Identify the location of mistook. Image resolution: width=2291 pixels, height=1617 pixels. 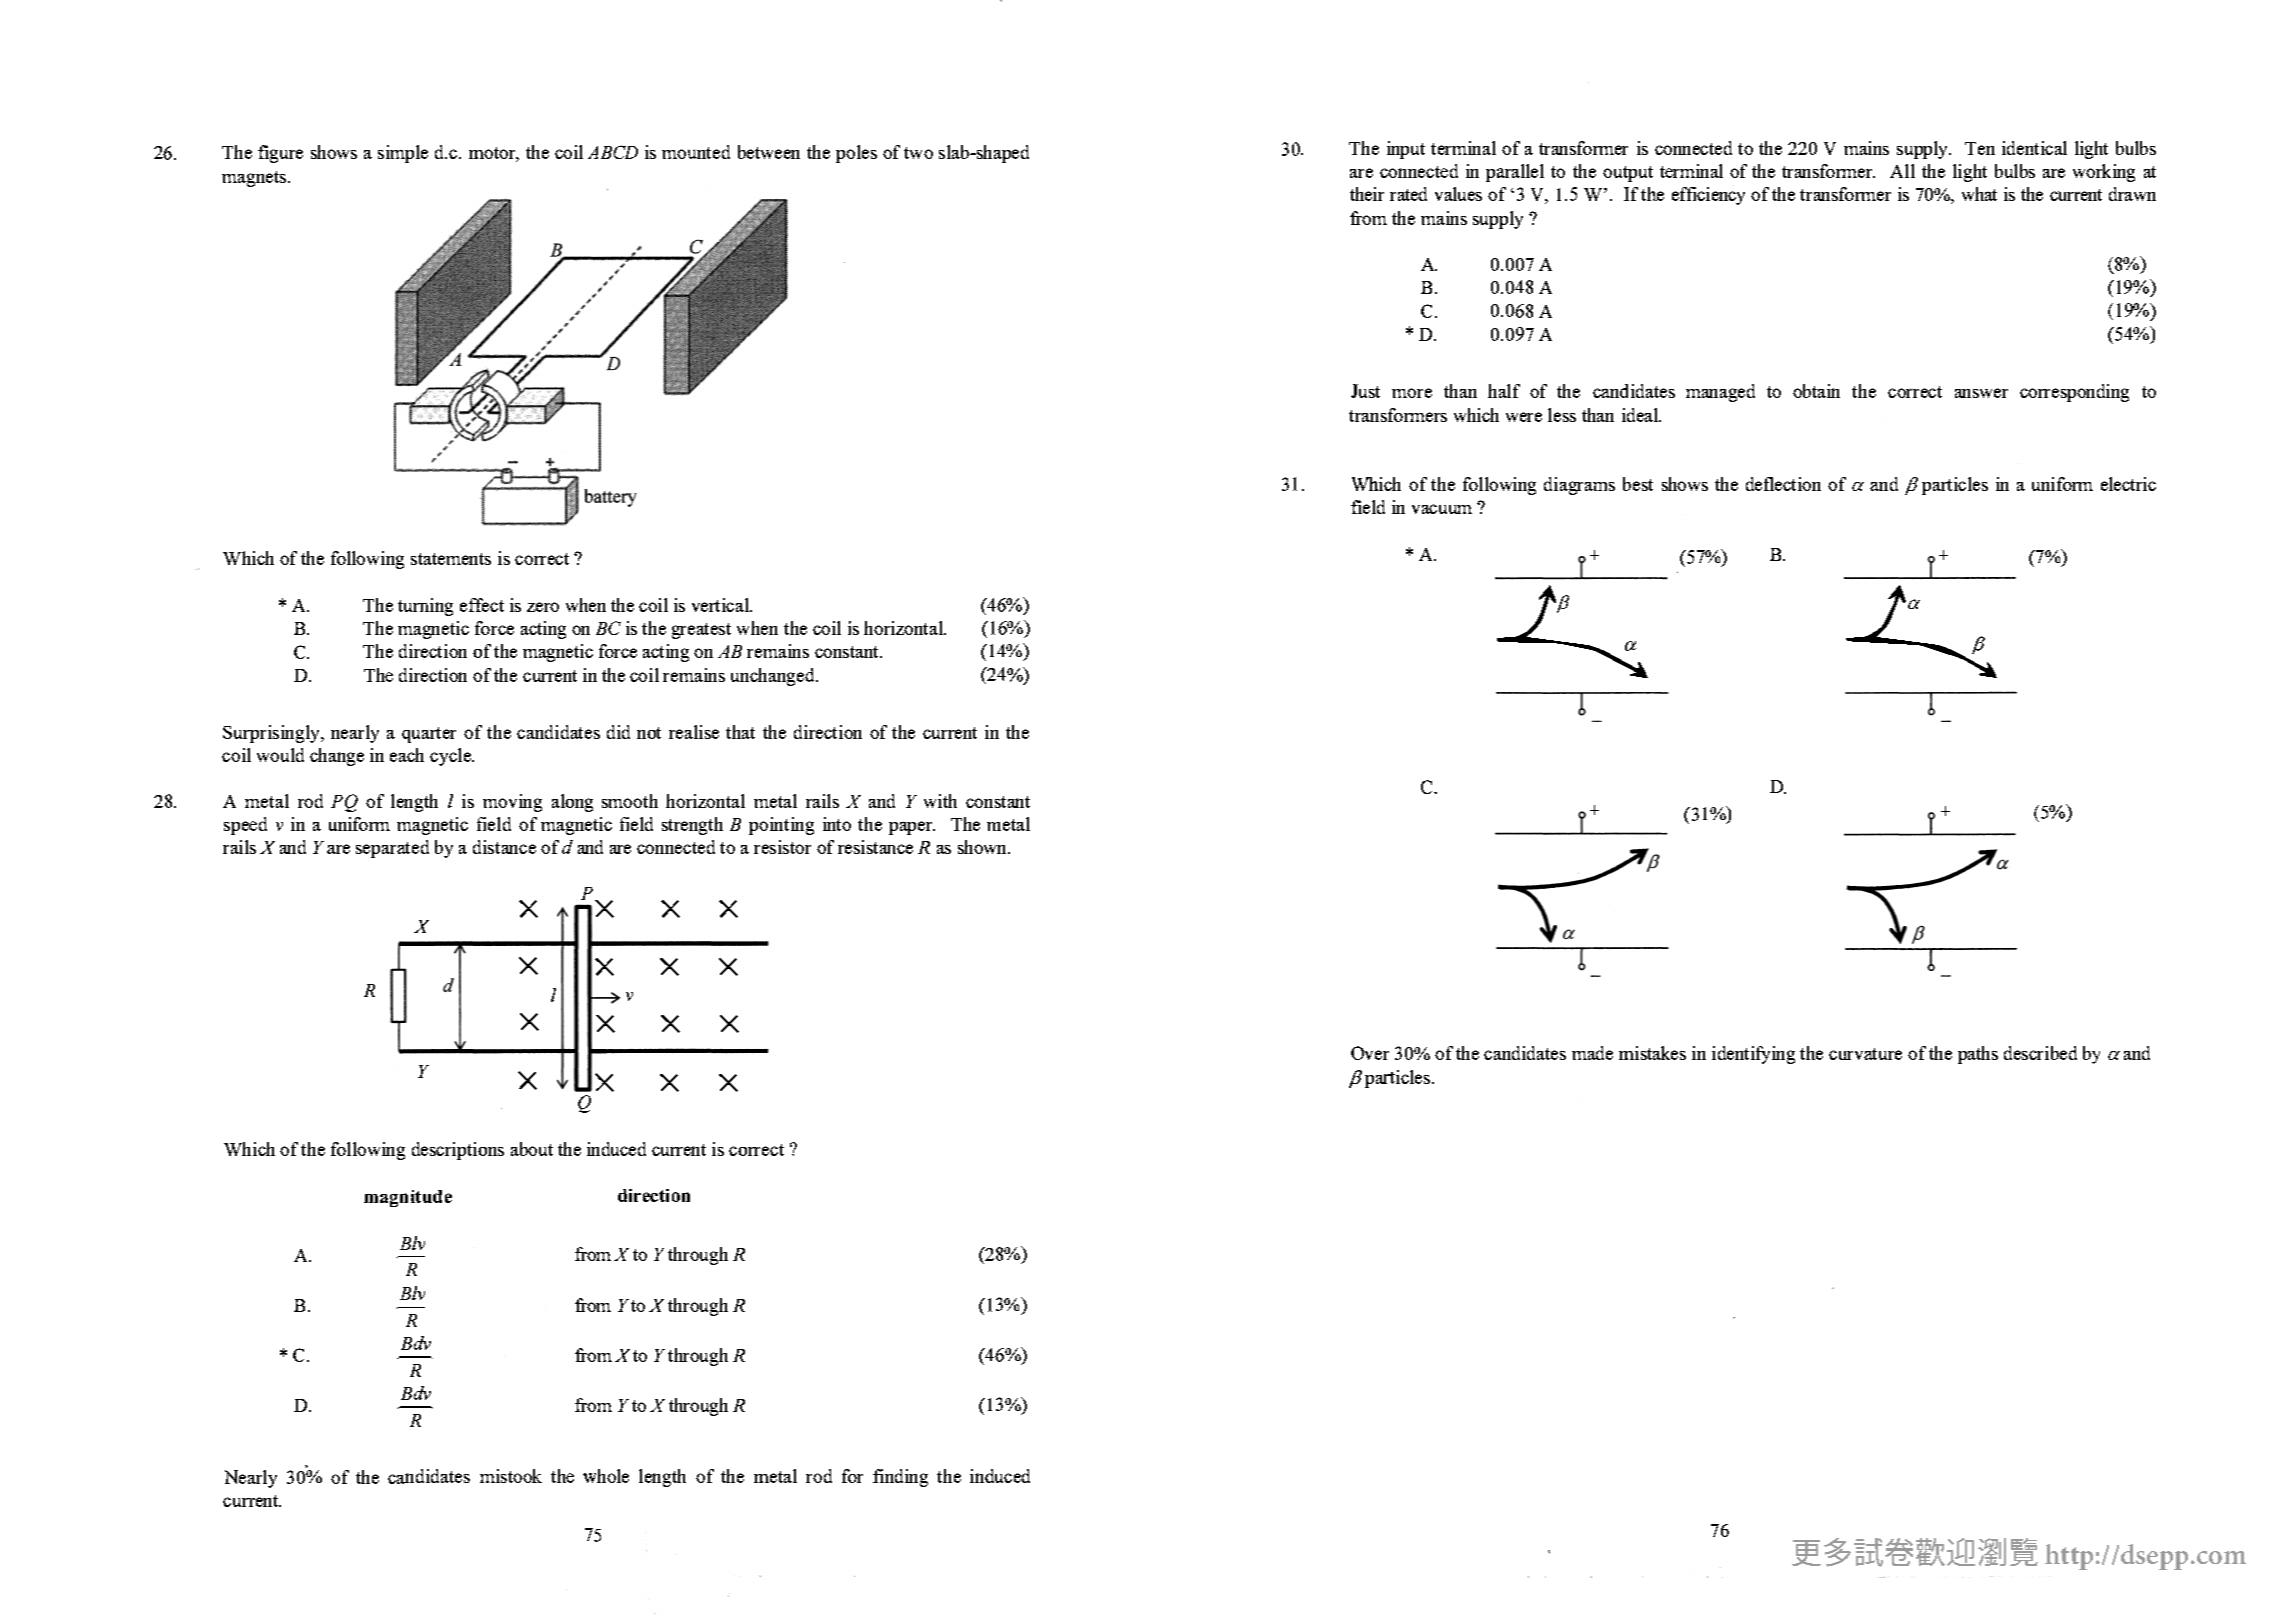
(511, 1476).
